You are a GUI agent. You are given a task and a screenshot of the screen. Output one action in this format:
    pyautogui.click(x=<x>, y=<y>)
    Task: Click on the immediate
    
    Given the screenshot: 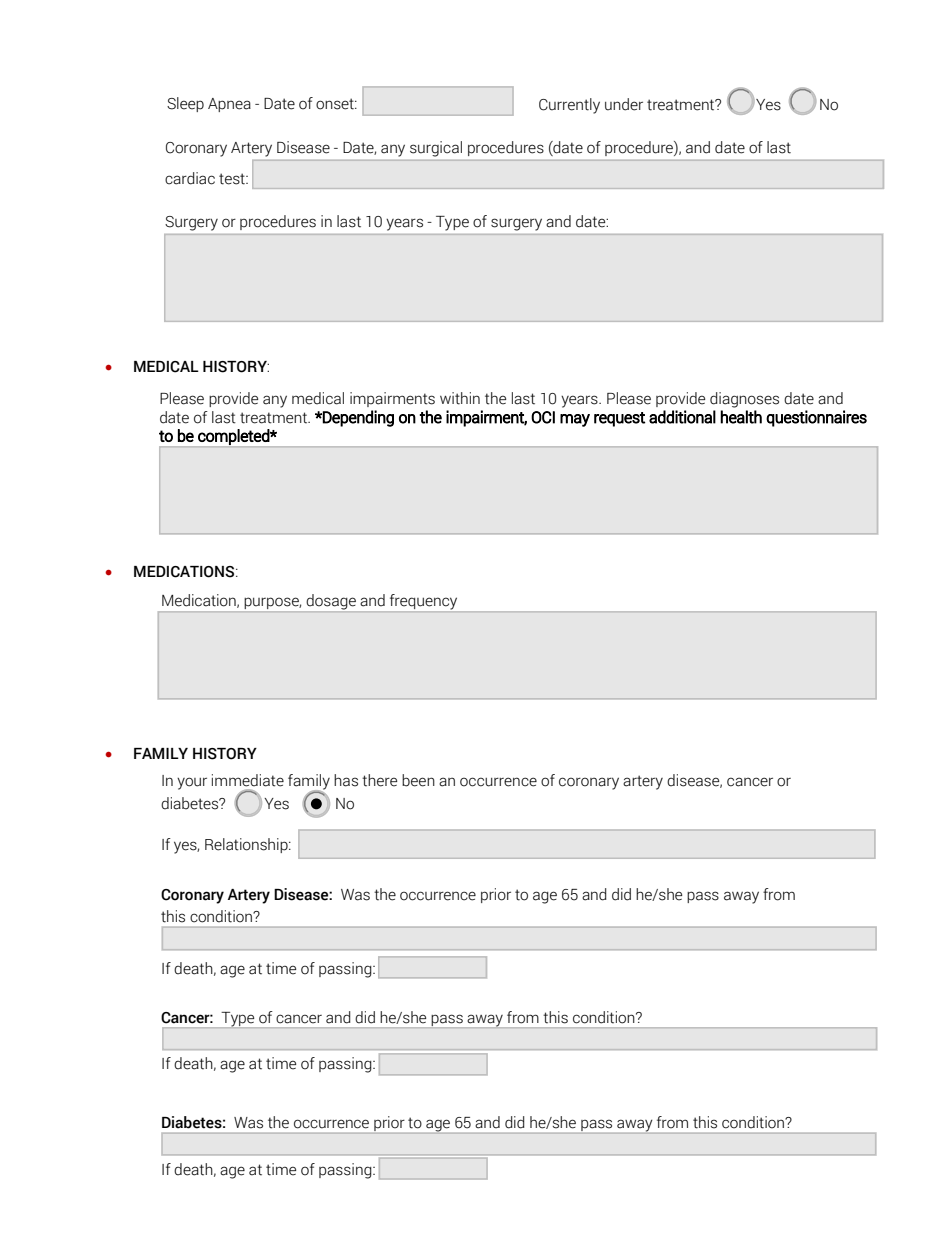 What is the action you would take?
    pyautogui.click(x=248, y=780)
